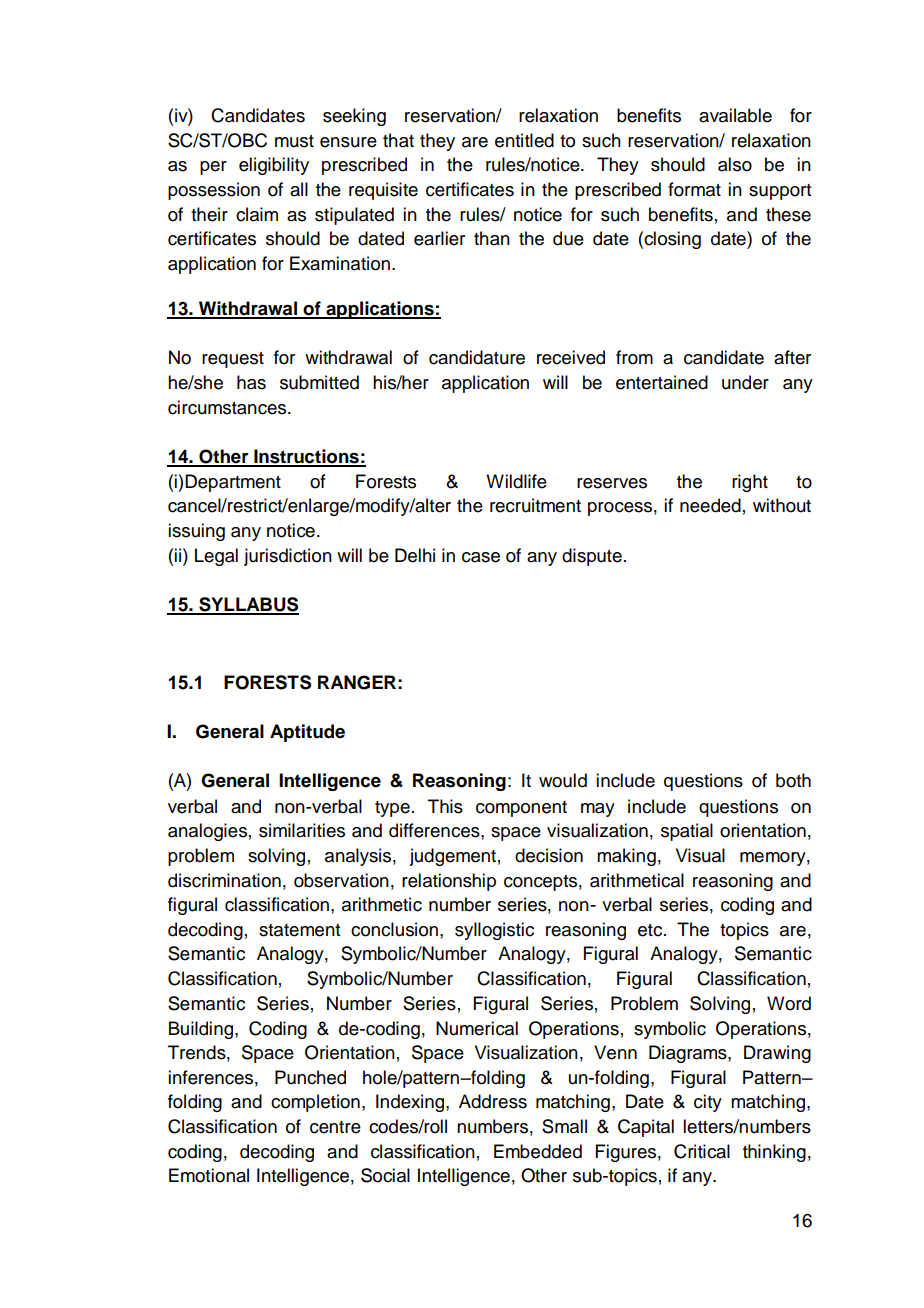 The image size is (924, 1308). What do you see at coordinates (248, 605) in the screenshot?
I see `SYLLABUS` at bounding box center [248, 605].
